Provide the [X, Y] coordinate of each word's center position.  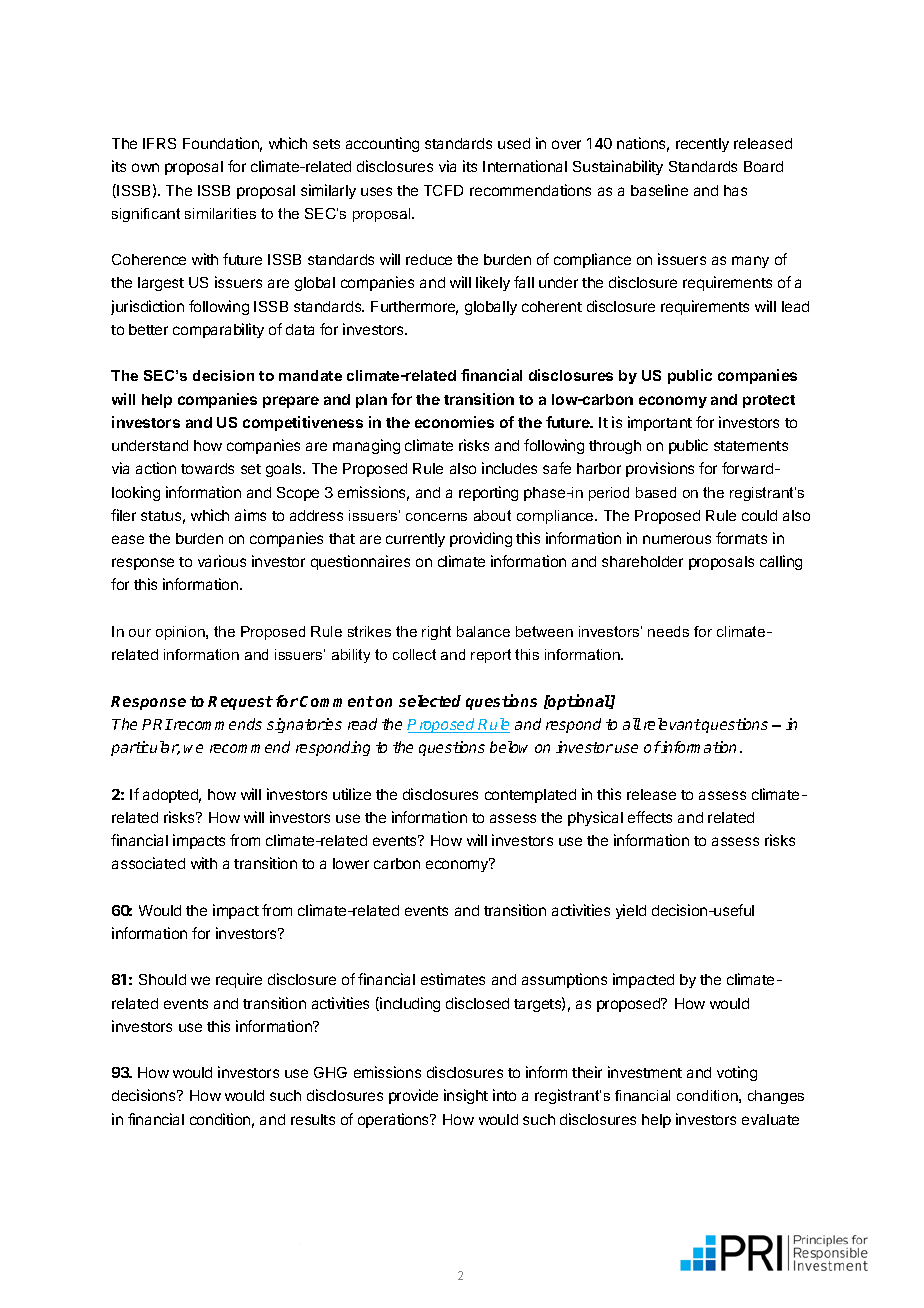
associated [148, 863]
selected [430, 701]
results [313, 1119]
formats [741, 538]
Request [240, 703]
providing [481, 539]
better [148, 329]
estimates [453, 979]
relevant [672, 724]
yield [631, 911]
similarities [220, 213]
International [525, 166]
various [222, 561]
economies [454, 422]
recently [702, 145]
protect [769, 401]
